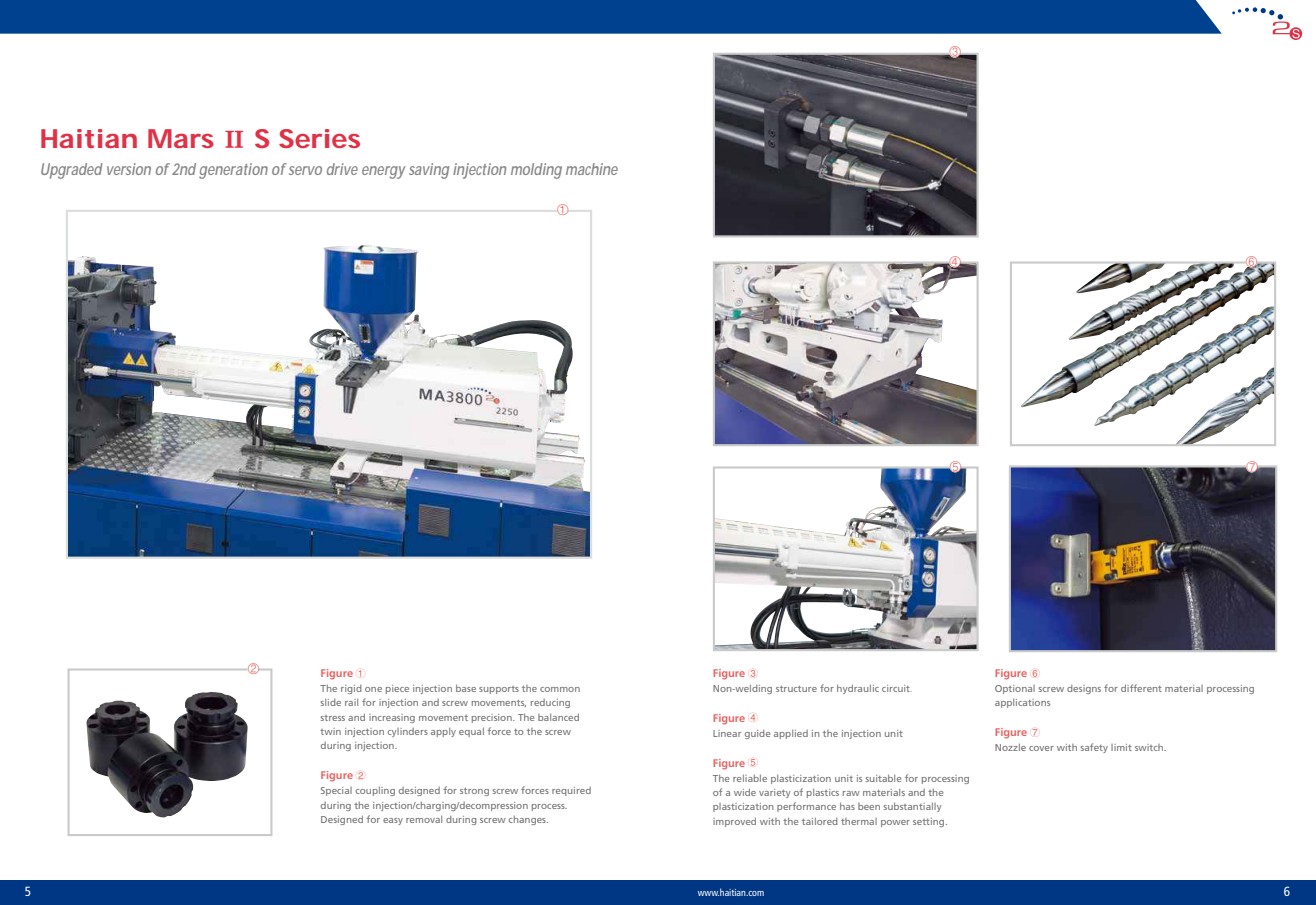  What do you see at coordinates (560, 689) in the document?
I see `common` at bounding box center [560, 689].
